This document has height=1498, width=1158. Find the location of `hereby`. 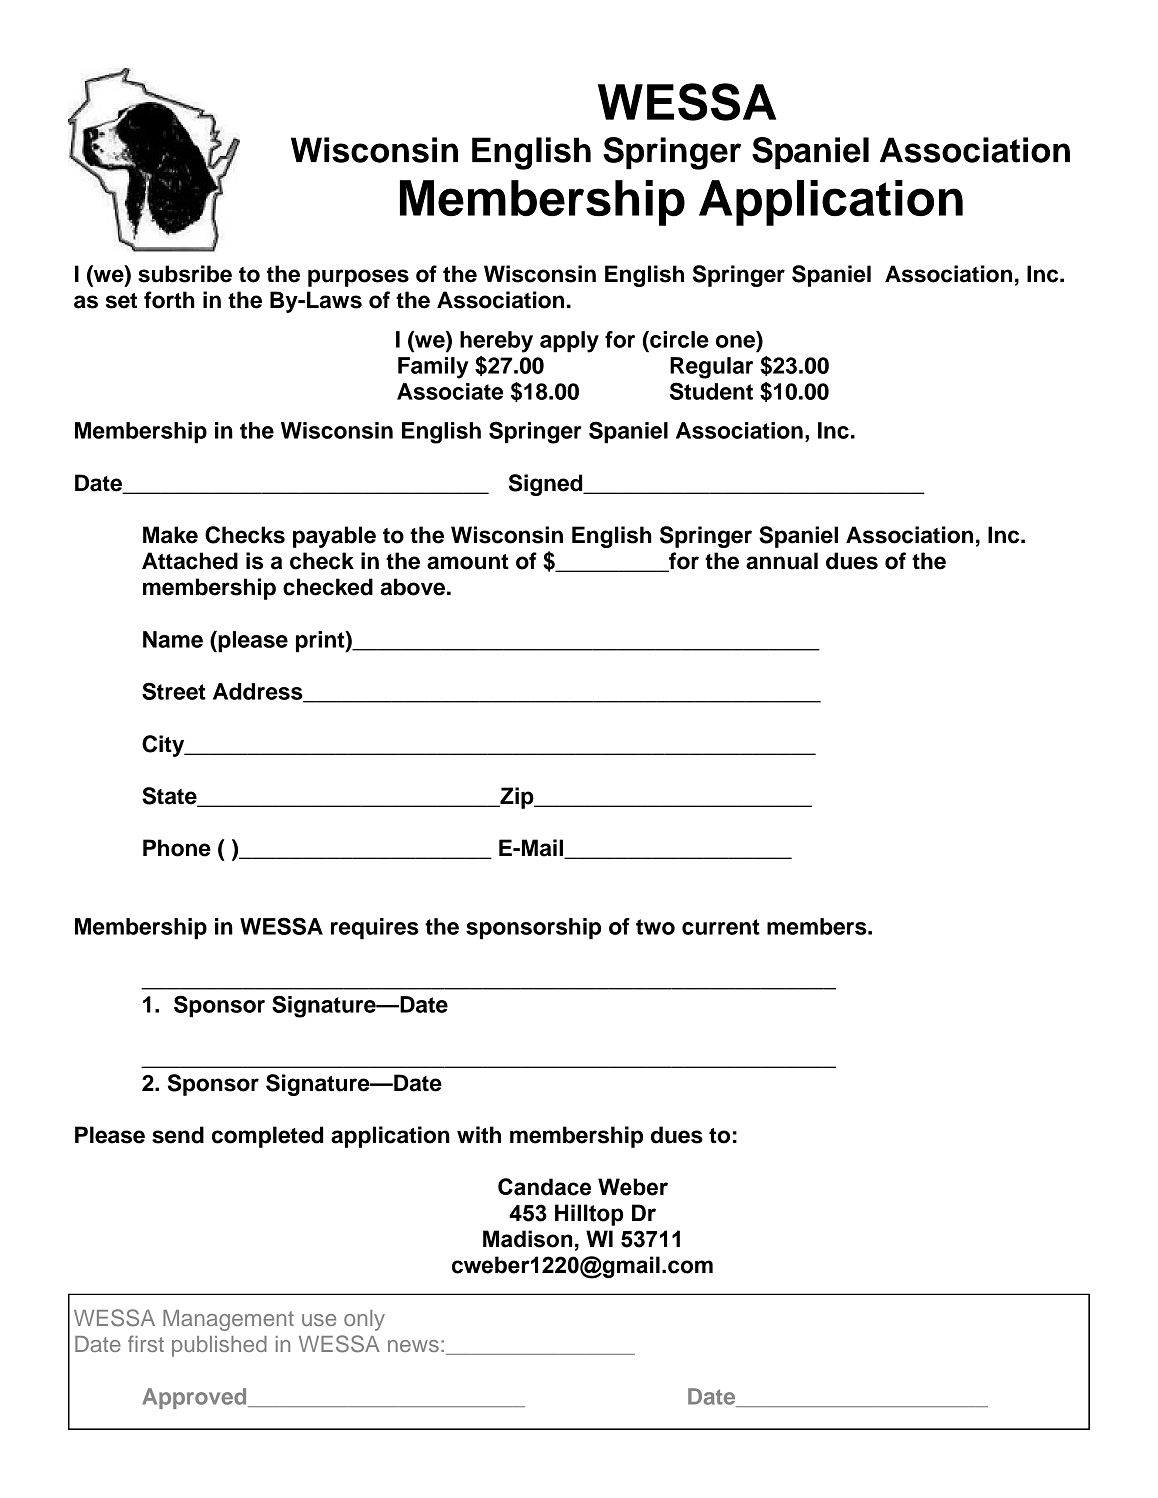

hereby is located at coordinates (496, 342).
